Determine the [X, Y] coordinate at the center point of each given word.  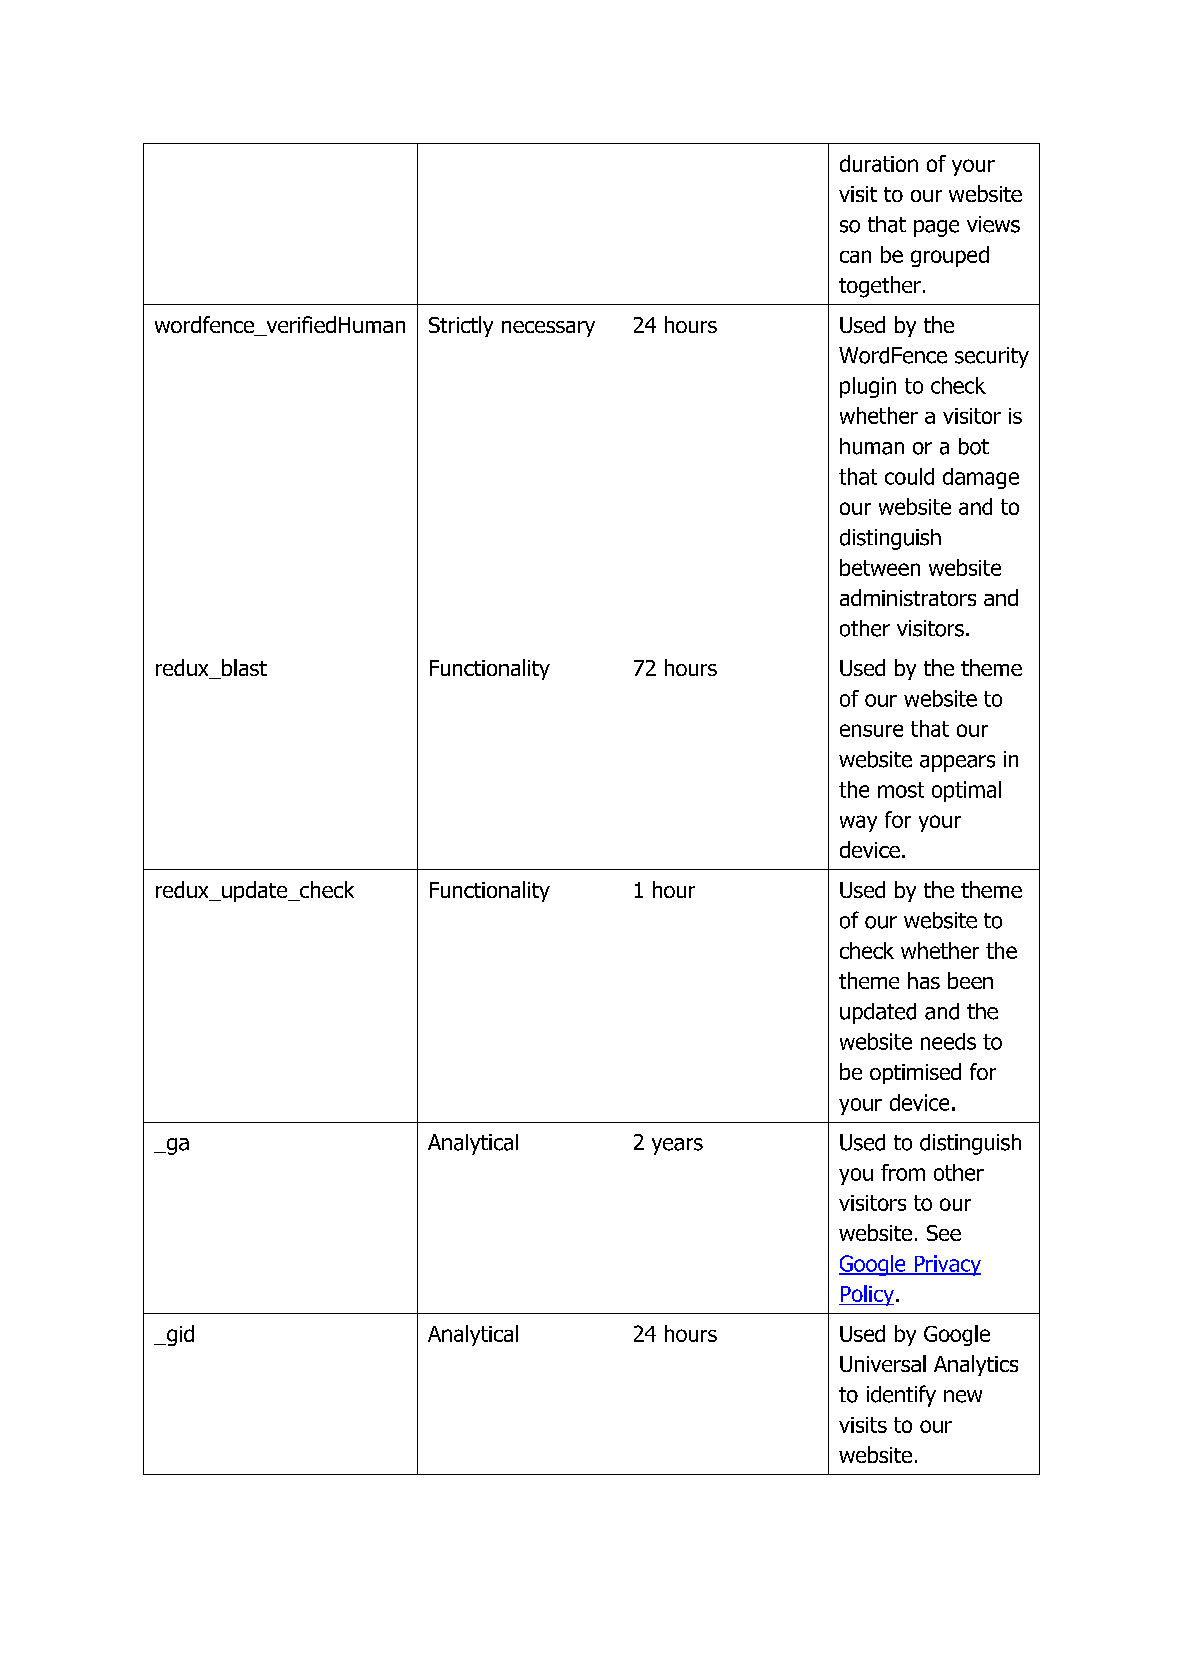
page [936, 228]
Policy [866, 1295]
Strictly [461, 326]
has [924, 980]
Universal [883, 1363]
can [855, 256]
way [858, 823]
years [677, 1146]
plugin [868, 387]
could [909, 476]
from [903, 1172]
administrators [908, 597]
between [880, 567]
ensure [871, 730]
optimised [915, 1073]
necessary [548, 329]
